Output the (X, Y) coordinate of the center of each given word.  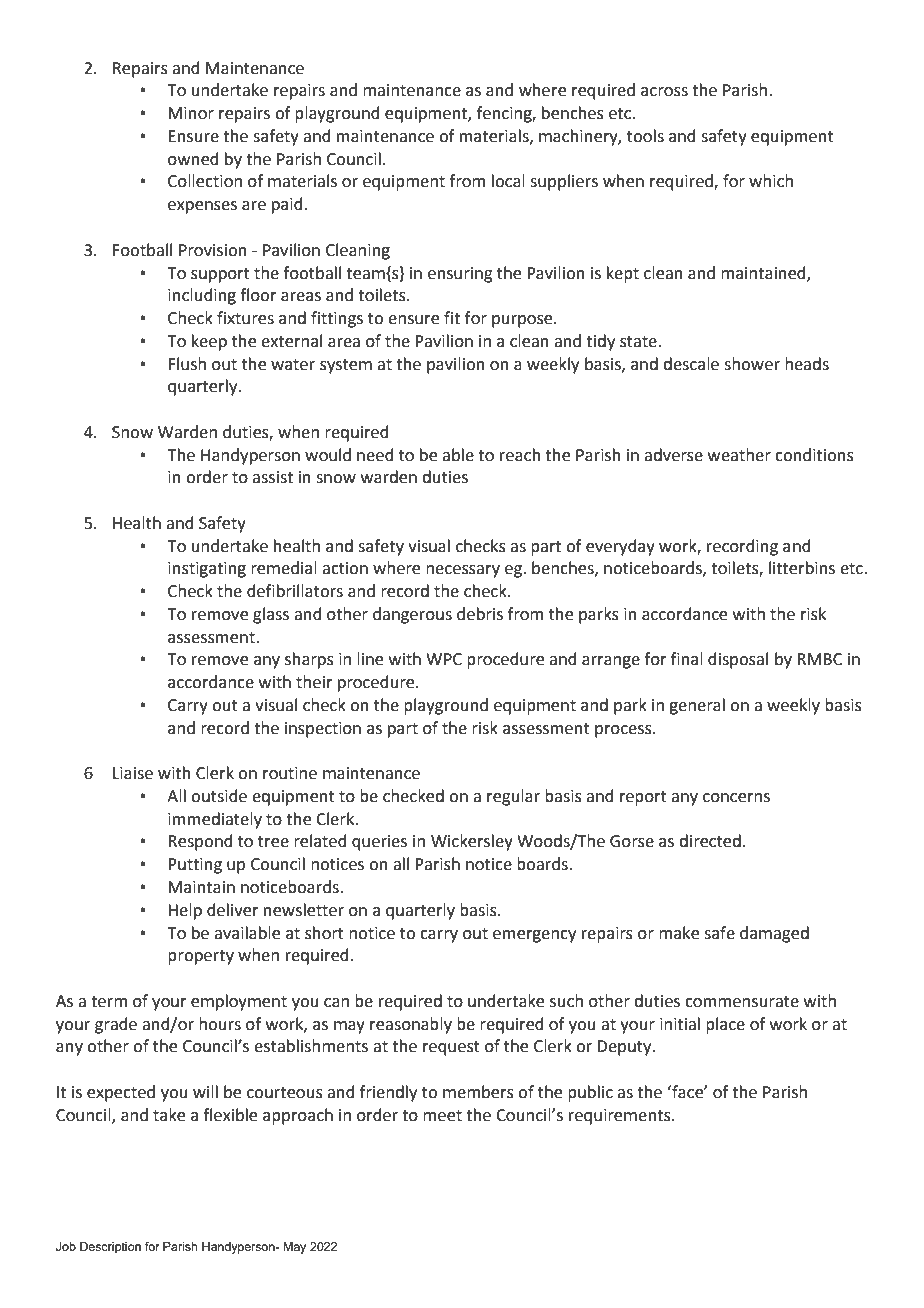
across (664, 92)
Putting (195, 866)
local (508, 181)
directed (710, 841)
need (375, 455)
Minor (191, 113)
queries (379, 843)
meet (442, 1116)
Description (110, 1248)
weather (739, 455)
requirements (621, 1117)
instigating (207, 570)
